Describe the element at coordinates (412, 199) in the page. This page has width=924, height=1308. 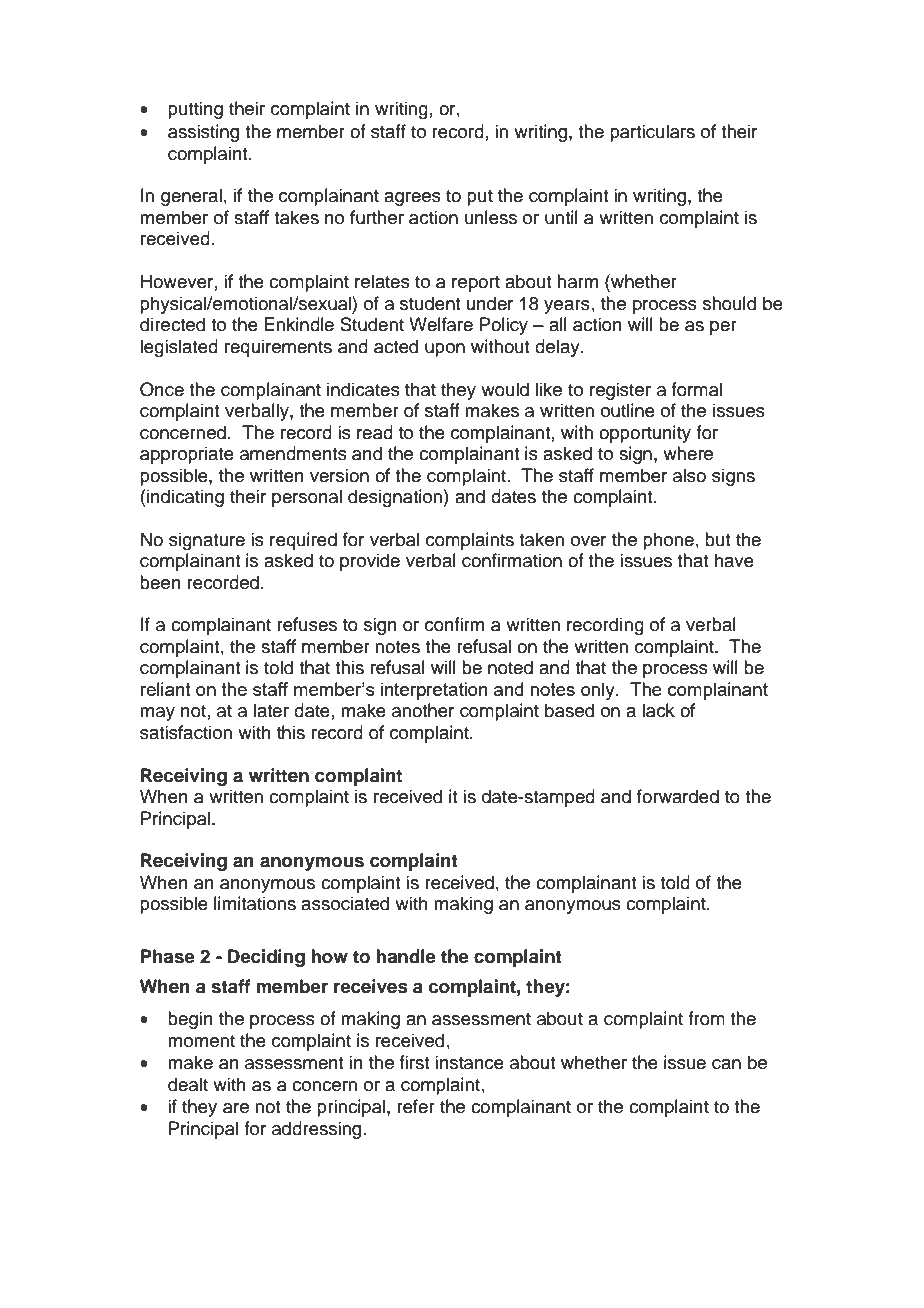
I see `agrees` at that location.
